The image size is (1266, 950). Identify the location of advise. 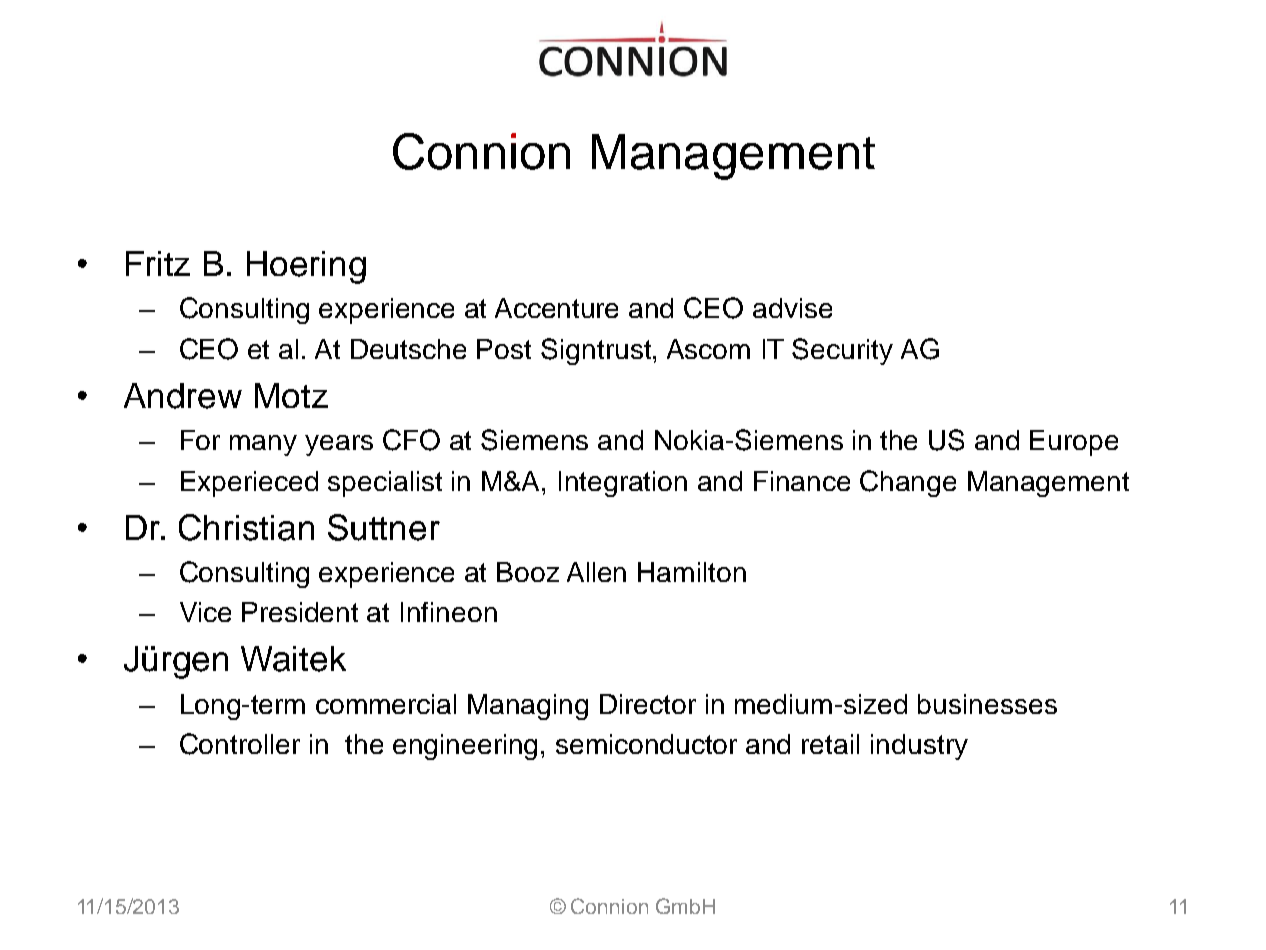
(792, 308).
